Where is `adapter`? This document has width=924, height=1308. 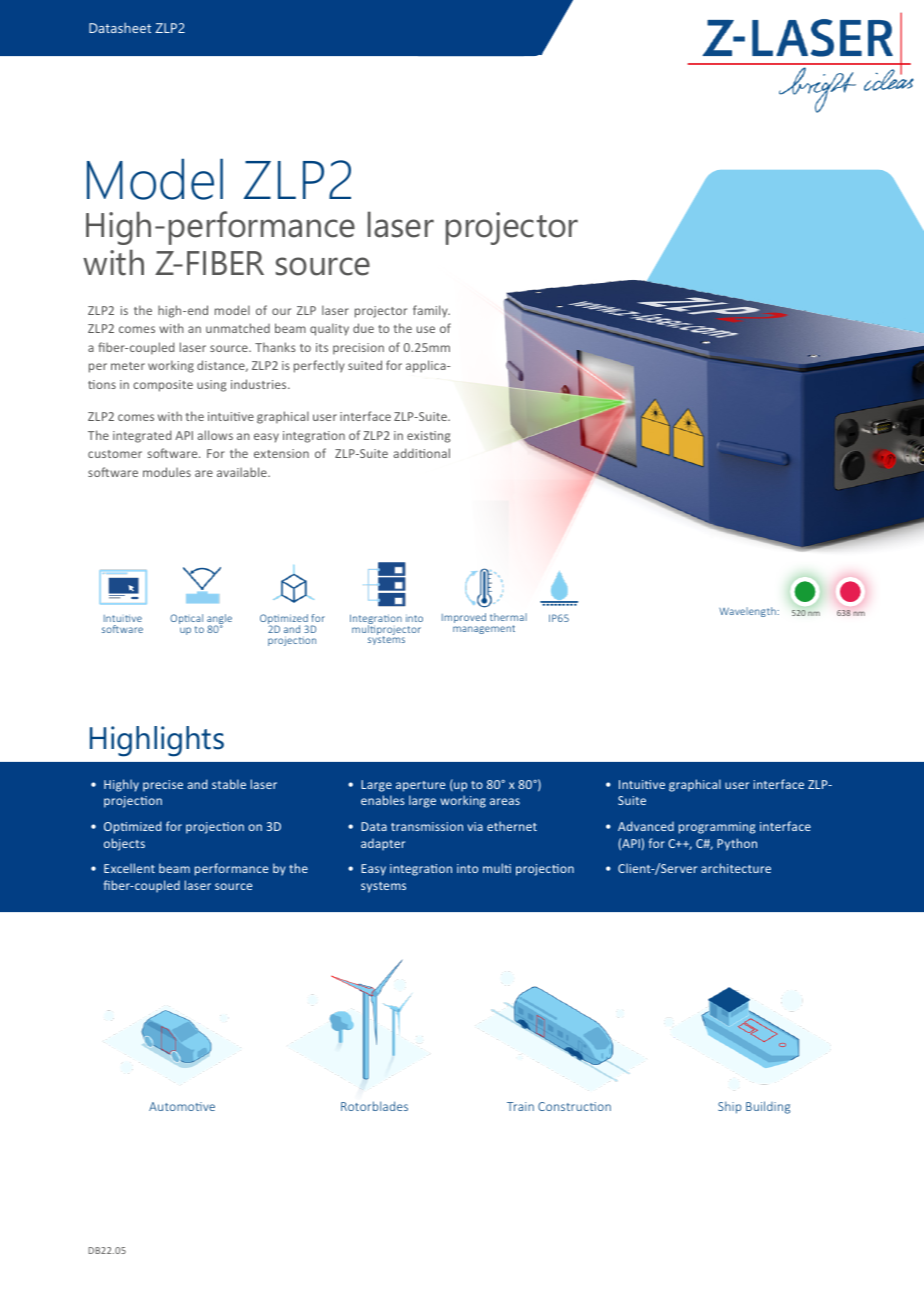 adapter is located at coordinates (383, 845).
